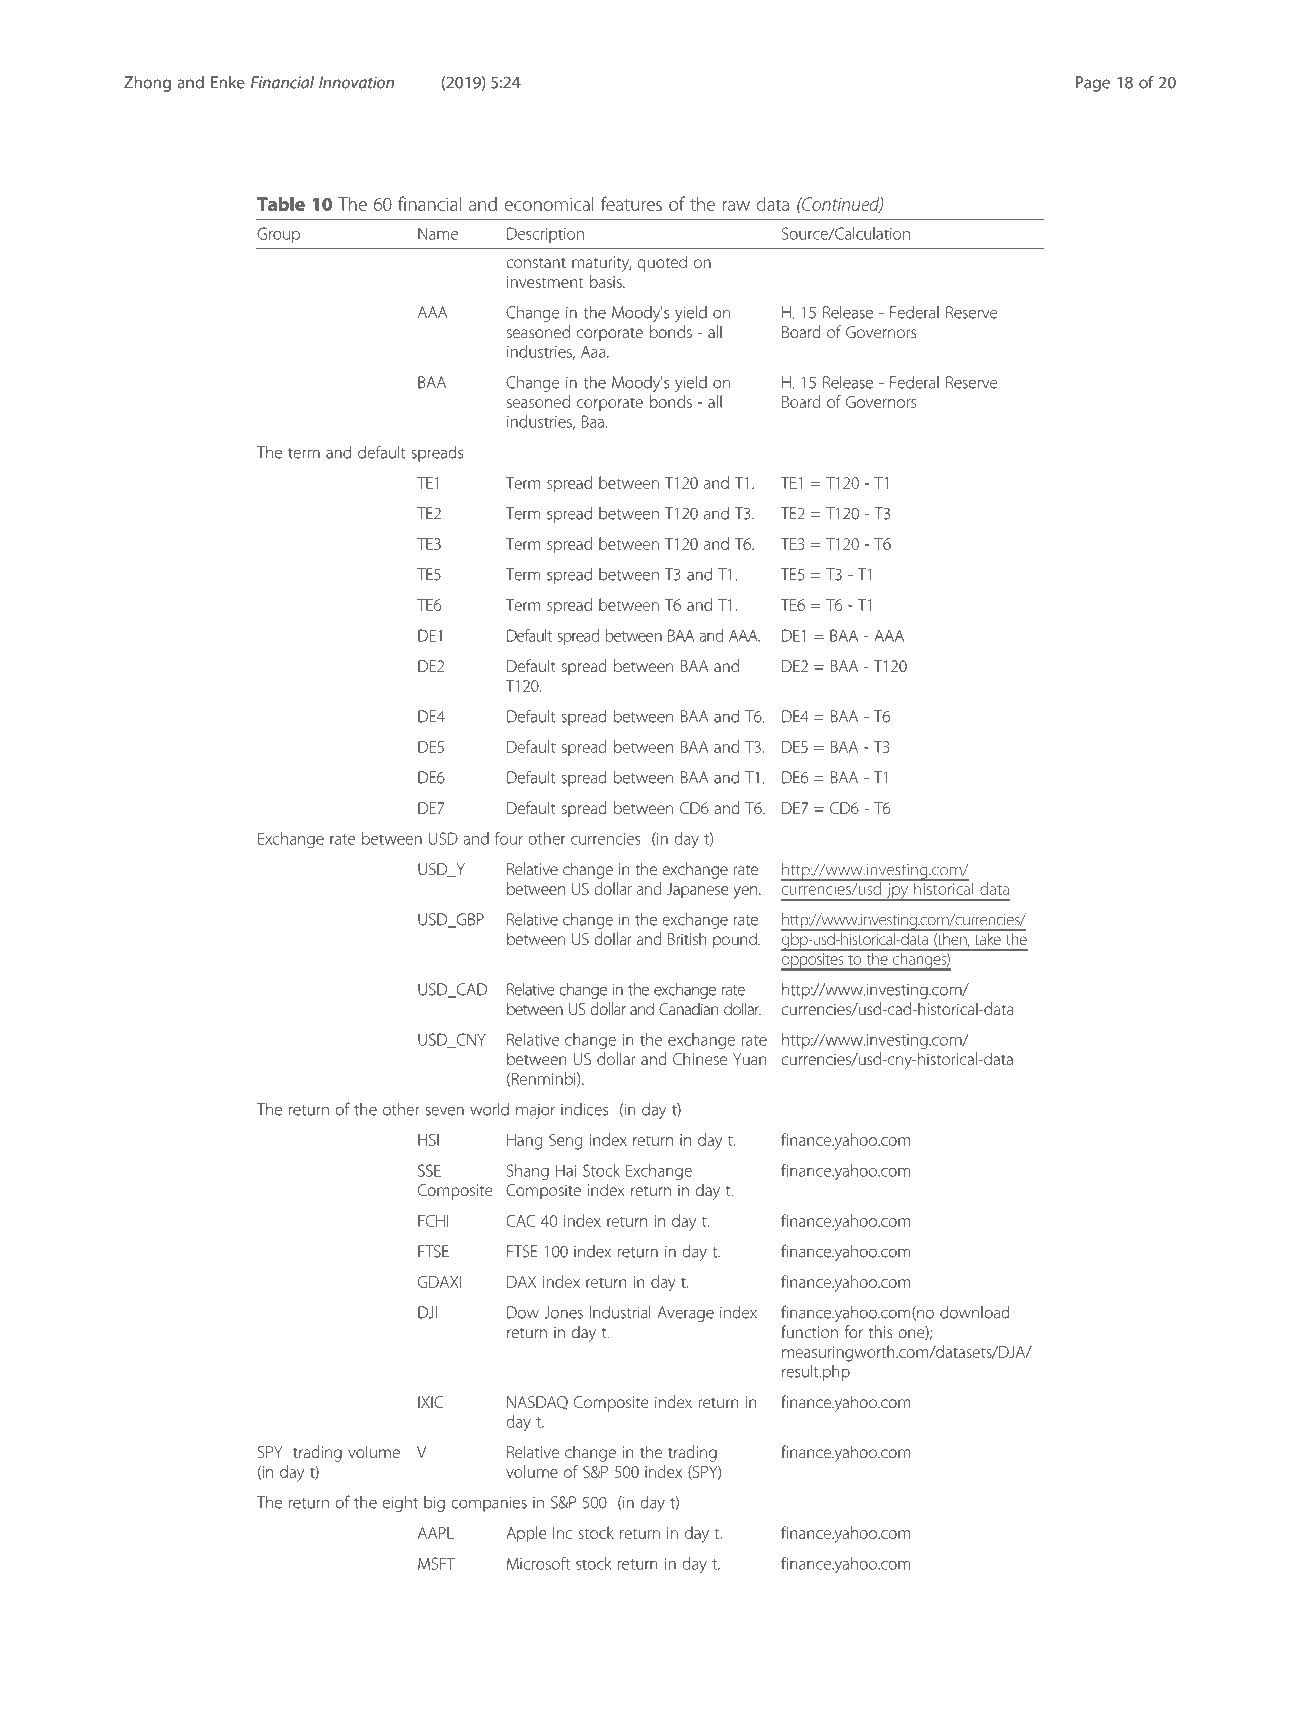 The width and height of the document is (1300, 1733). Describe the element at coordinates (400, 1504) in the document. I see `eight` at that location.
